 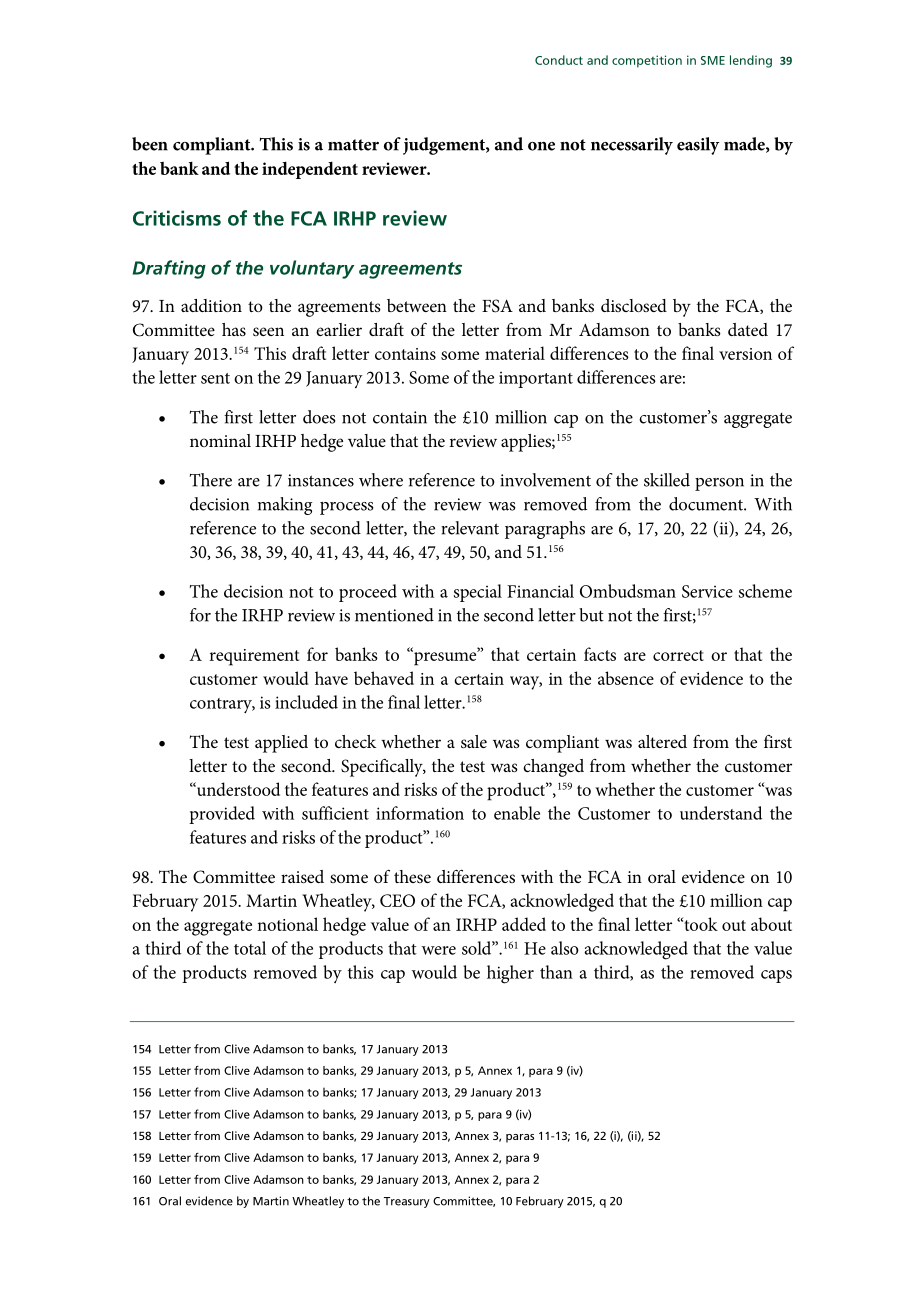 What do you see at coordinates (445, 658) in the screenshot?
I see `presume` at bounding box center [445, 658].
